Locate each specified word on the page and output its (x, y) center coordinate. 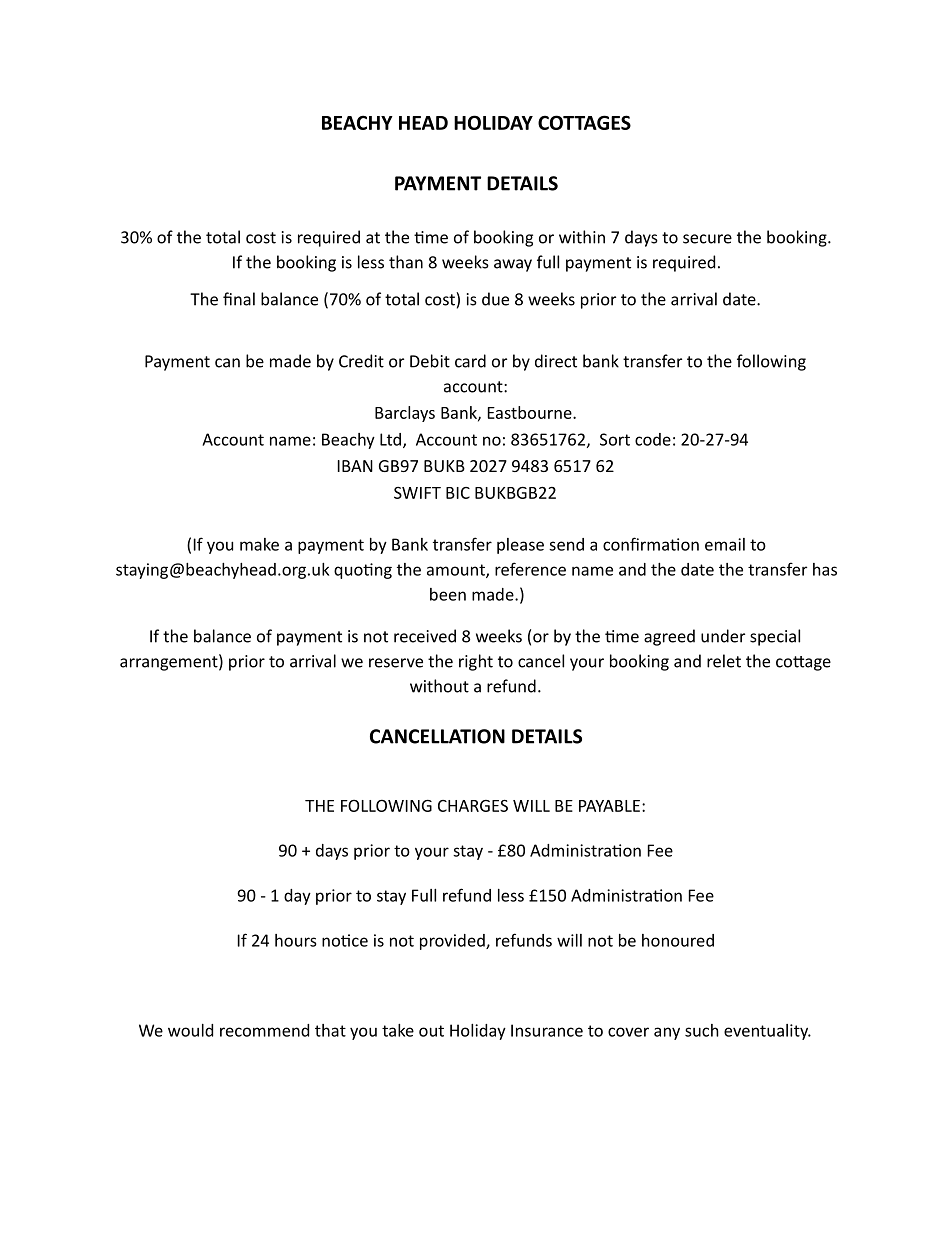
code (653, 439)
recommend (264, 1030)
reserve (396, 663)
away (513, 265)
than (406, 262)
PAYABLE (609, 806)
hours (296, 940)
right (476, 662)
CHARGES (473, 805)
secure (707, 239)
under (723, 636)
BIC (458, 493)
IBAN (355, 466)
